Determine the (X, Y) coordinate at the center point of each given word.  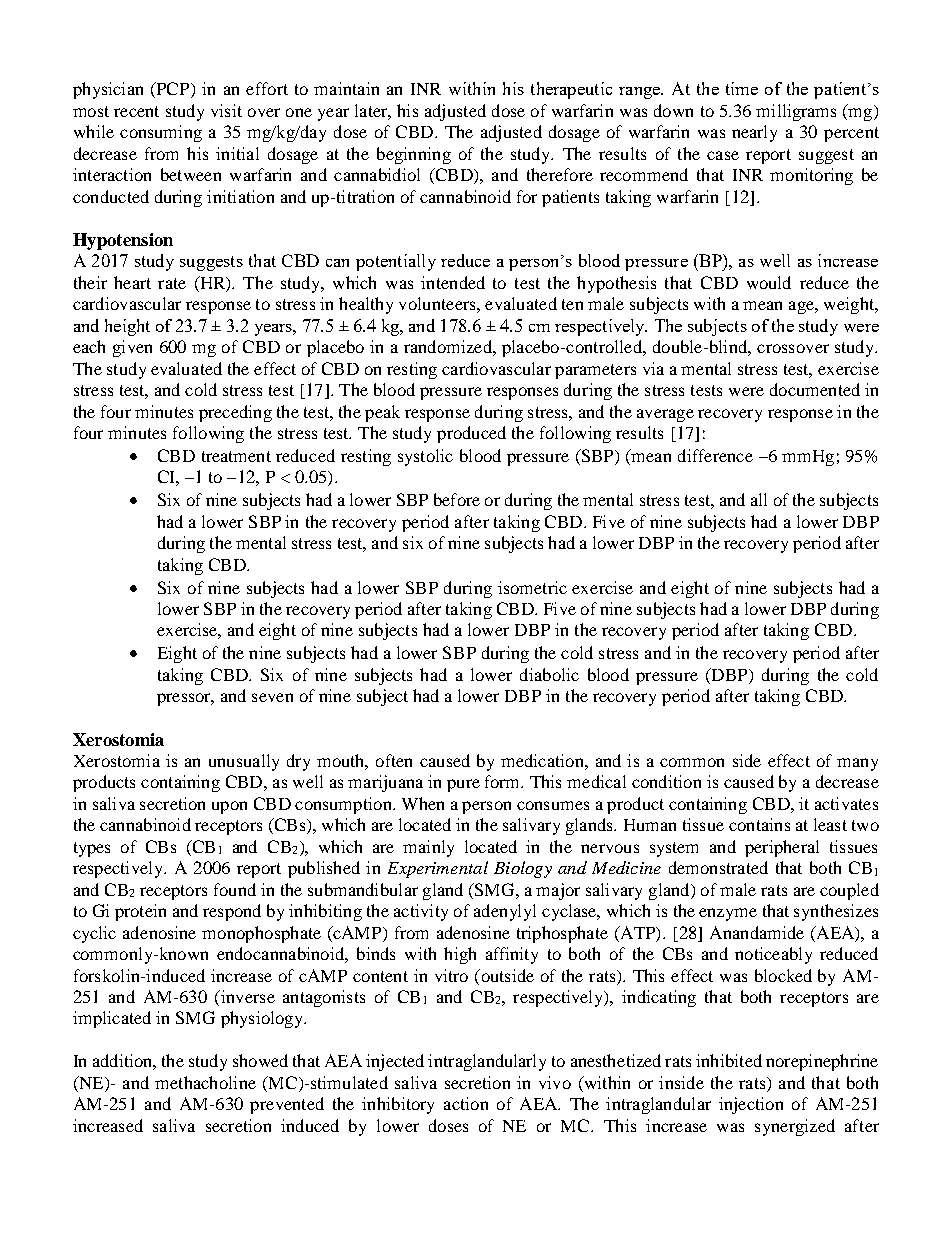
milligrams (796, 112)
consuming (161, 133)
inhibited (729, 1060)
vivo (555, 1082)
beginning (414, 155)
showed (260, 1060)
